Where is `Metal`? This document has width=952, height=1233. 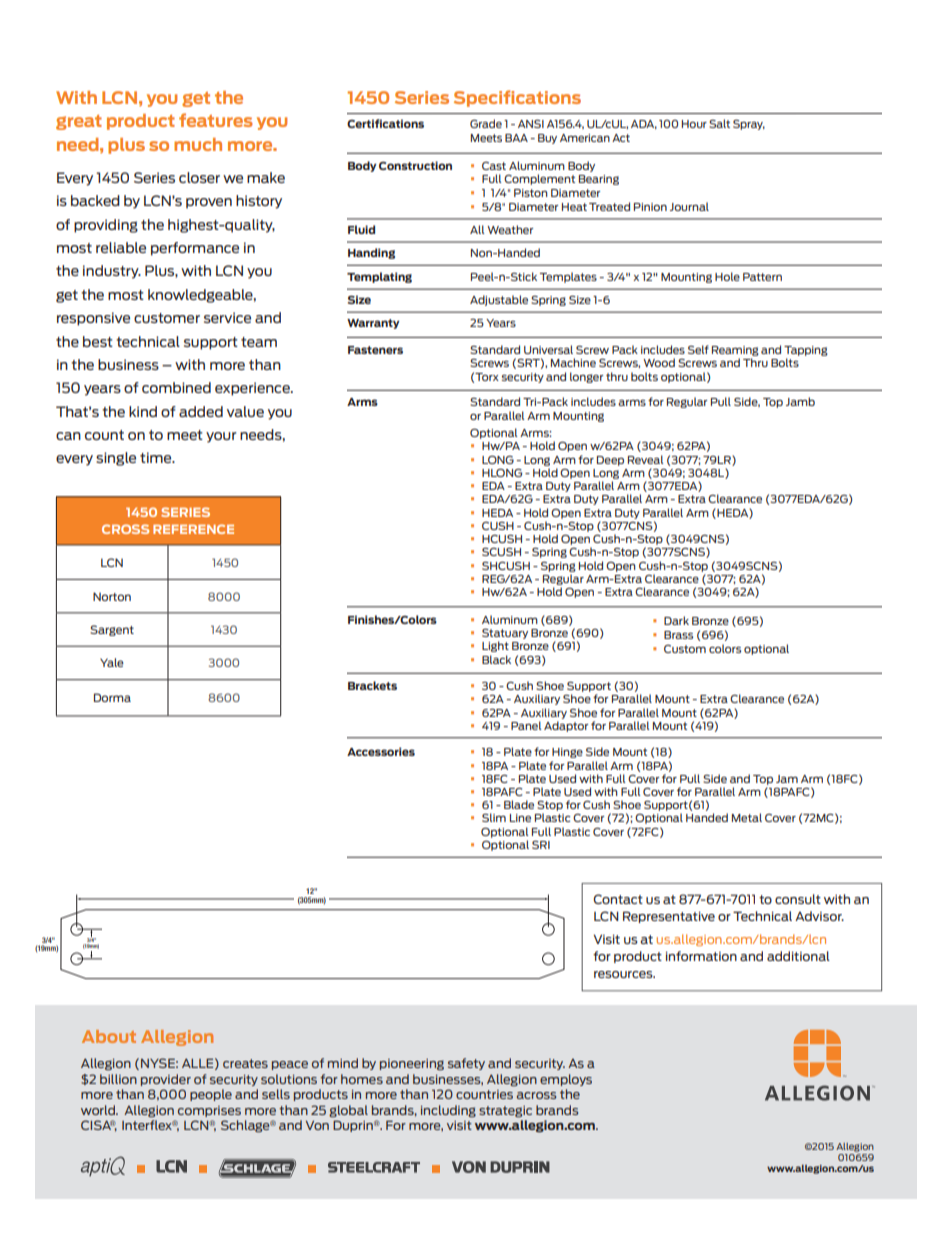
Metal is located at coordinates (747, 817).
